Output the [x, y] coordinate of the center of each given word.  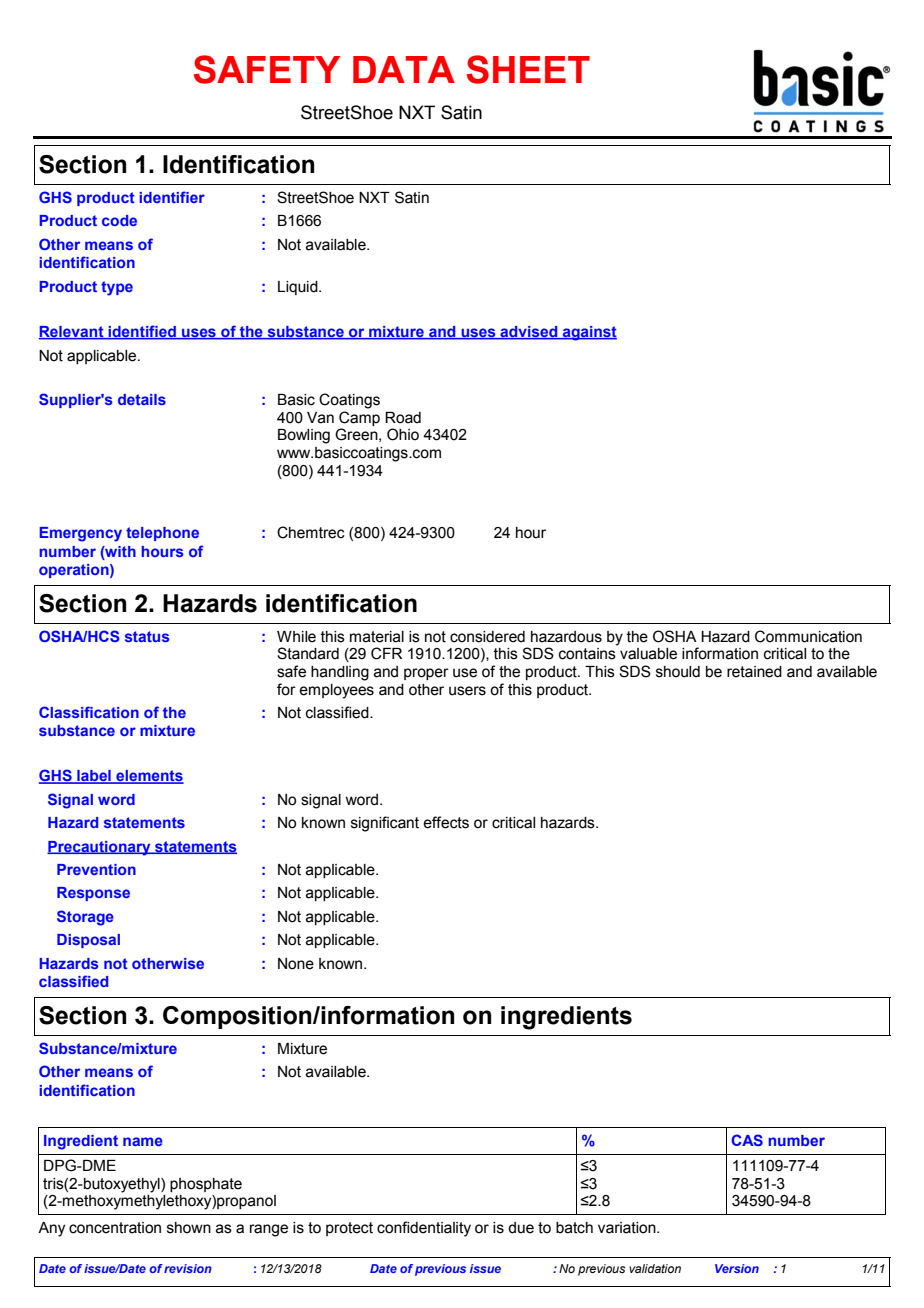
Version [737, 1268]
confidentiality [424, 1229]
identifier [172, 197]
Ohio [403, 434]
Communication [808, 636]
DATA [404, 69]
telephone [162, 534]
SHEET [528, 69]
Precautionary [100, 848]
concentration [115, 1228]
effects [446, 822]
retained [754, 672]
